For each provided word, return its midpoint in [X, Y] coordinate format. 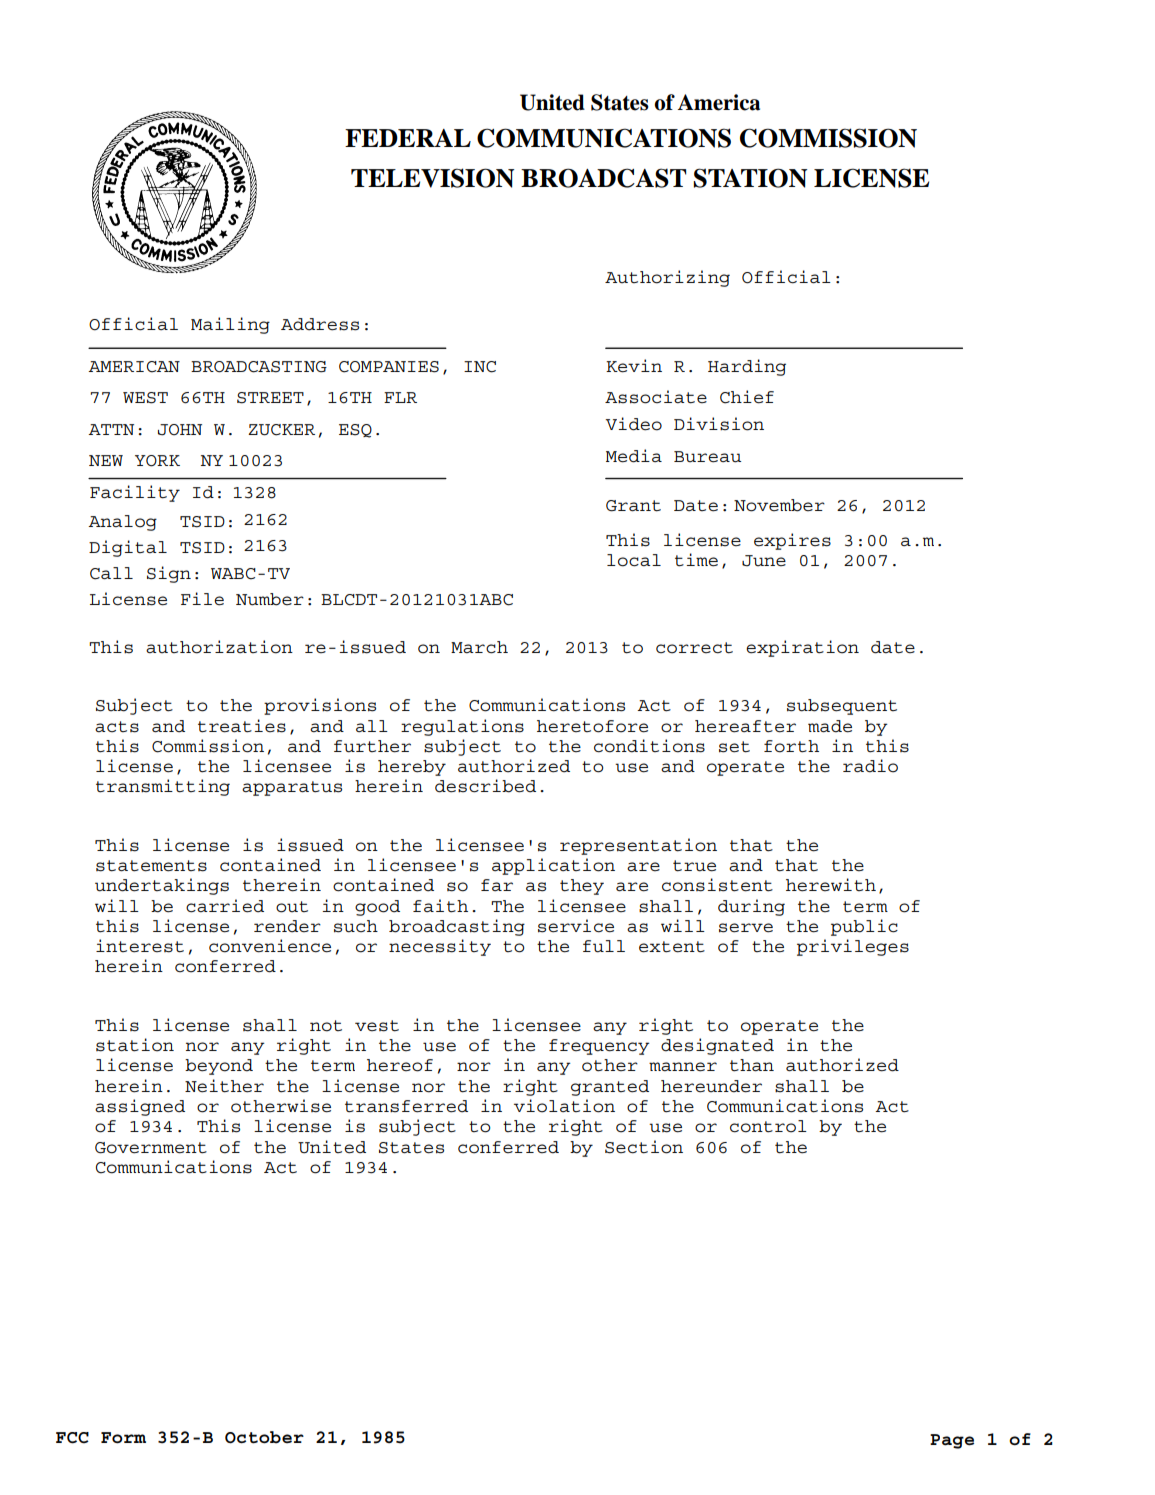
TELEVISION [432, 178]
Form [123, 1438]
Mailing [230, 325]
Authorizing [667, 278]
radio [870, 766]
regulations [462, 727]
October [264, 1437]
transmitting [163, 787]
